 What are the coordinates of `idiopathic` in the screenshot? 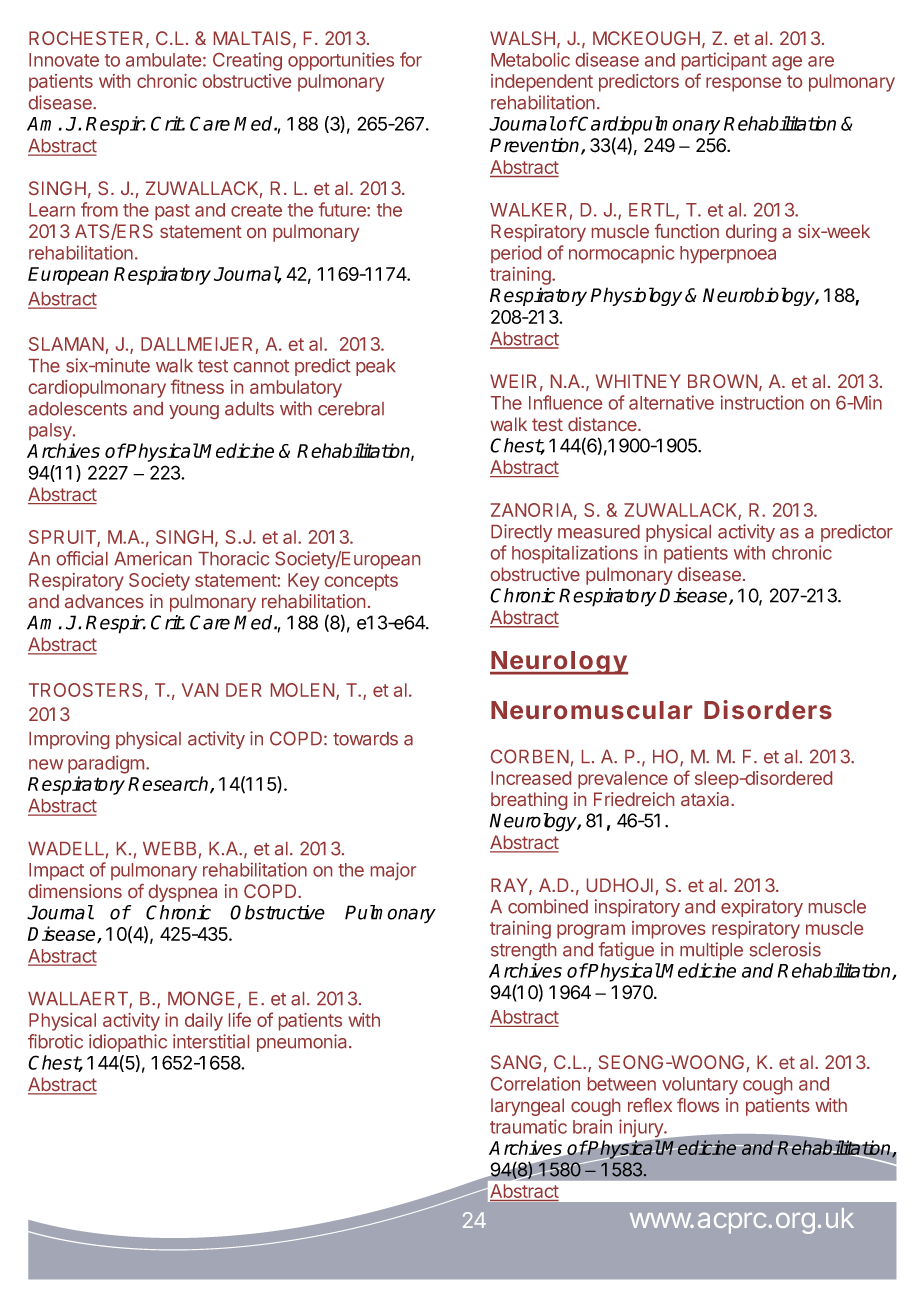 It's located at (128, 1043).
